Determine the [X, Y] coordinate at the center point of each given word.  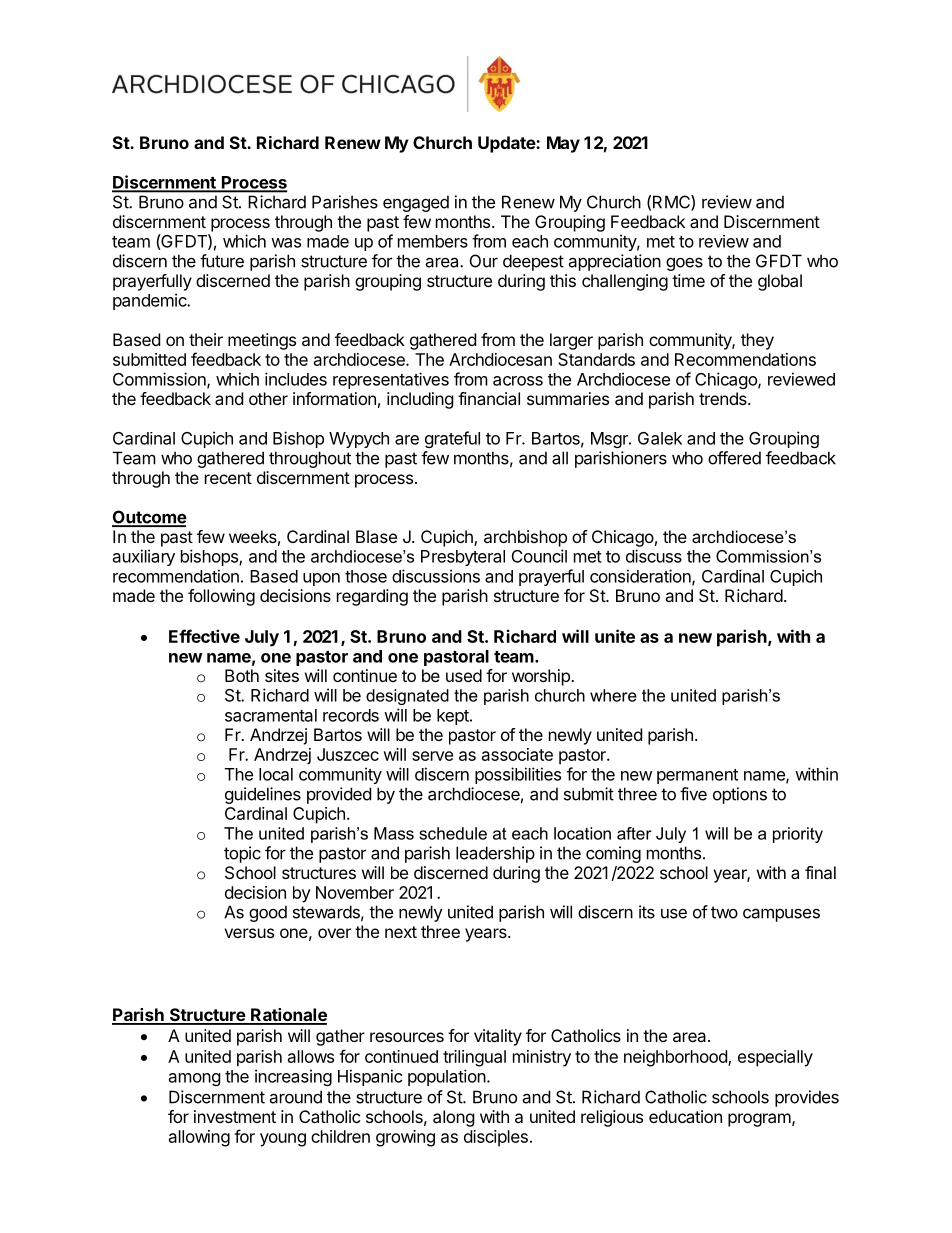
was [286, 243]
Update [507, 144]
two [724, 912]
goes [684, 264]
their [206, 339]
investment [235, 1116]
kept [454, 717]
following [221, 597]
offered [734, 458]
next [401, 932]
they [757, 341]
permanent [697, 776]
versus [249, 933]
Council [539, 556]
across [518, 381]
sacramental [271, 715]
